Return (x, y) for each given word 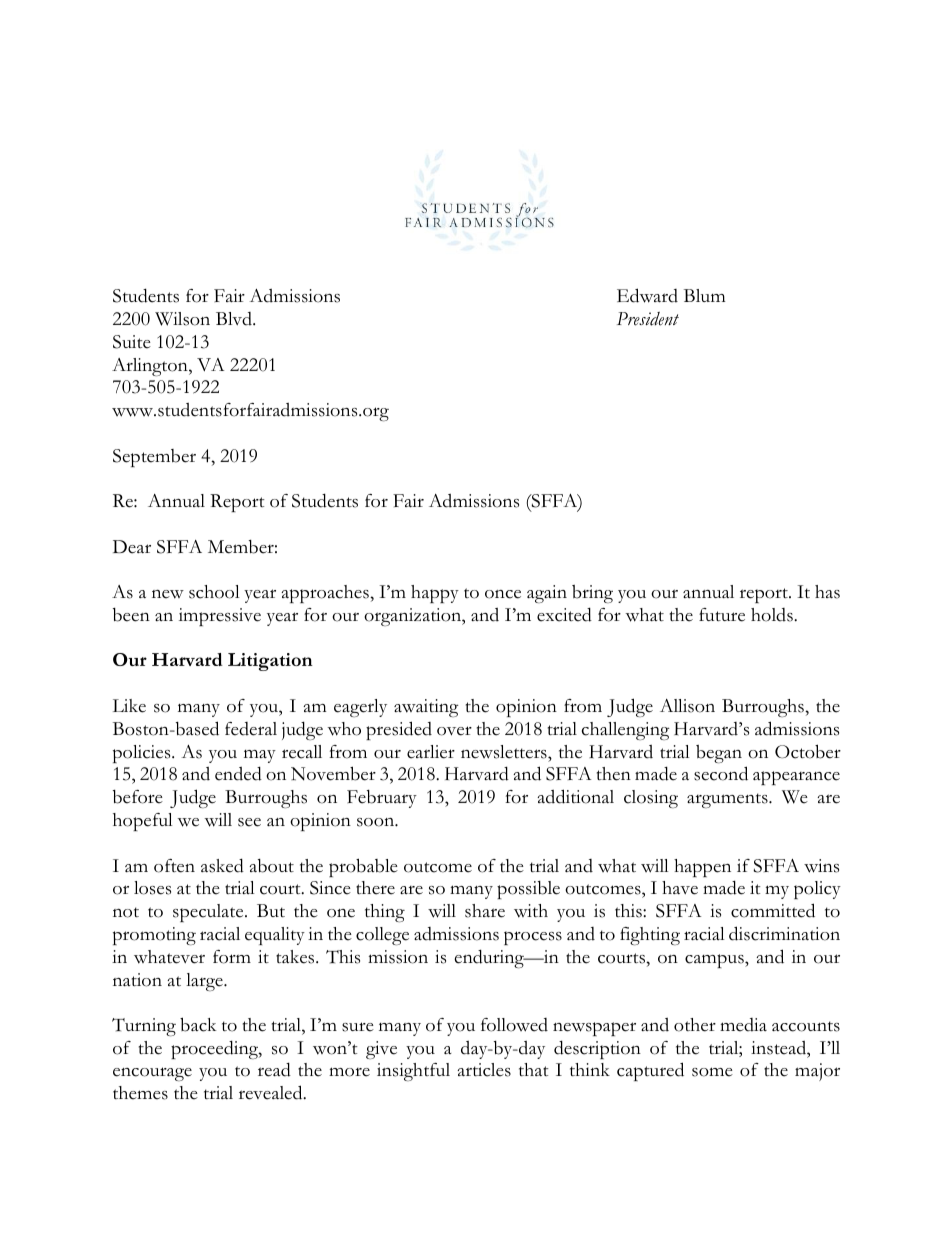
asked (222, 865)
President (648, 319)
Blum (704, 295)
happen (702, 868)
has (827, 592)
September (154, 458)
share (485, 911)
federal (251, 729)
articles (484, 1070)
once (503, 594)
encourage (152, 1074)
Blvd (235, 319)
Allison (687, 706)
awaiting (426, 708)
